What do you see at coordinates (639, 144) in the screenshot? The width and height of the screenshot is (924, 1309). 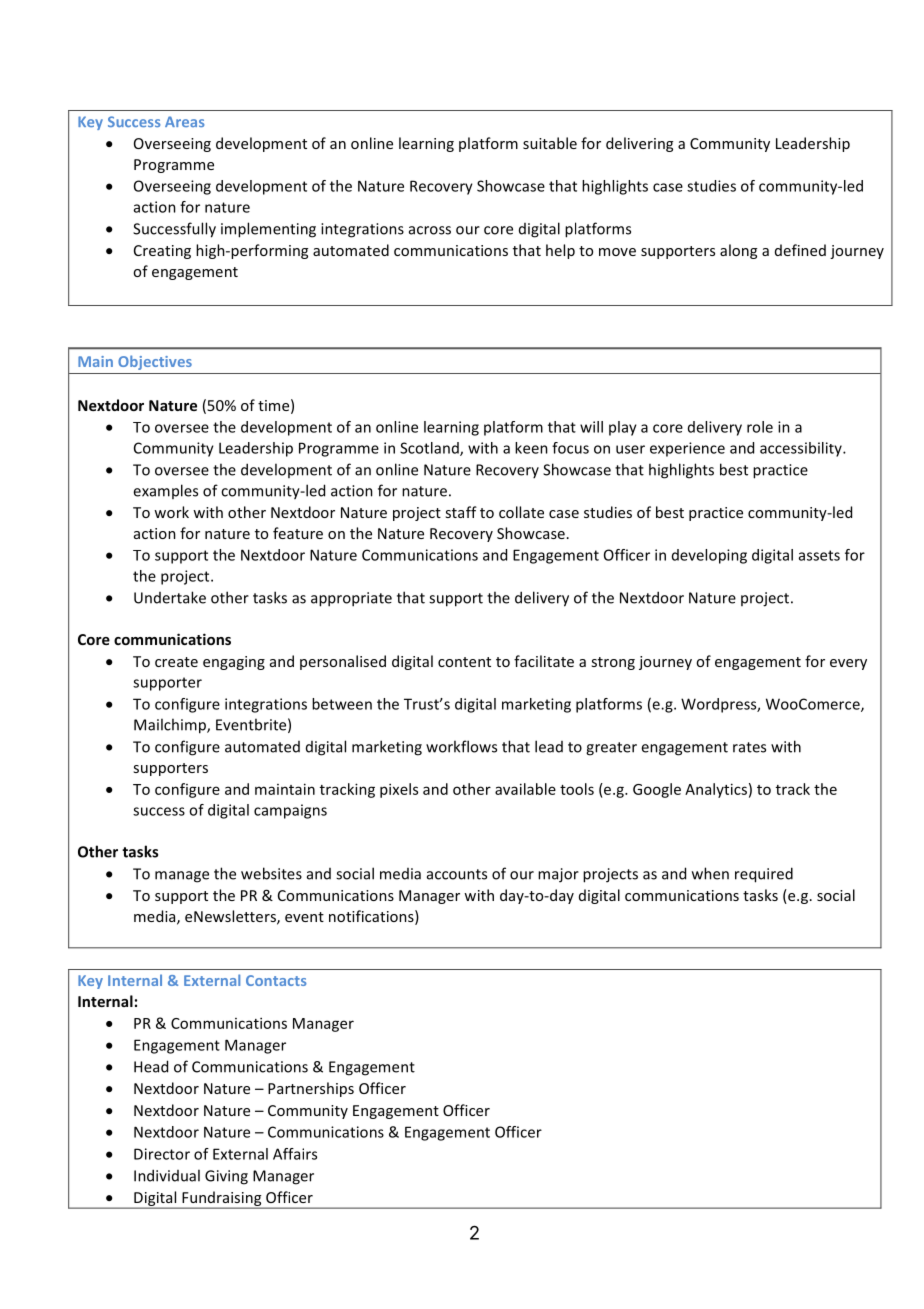 I see `delivering` at bounding box center [639, 144].
